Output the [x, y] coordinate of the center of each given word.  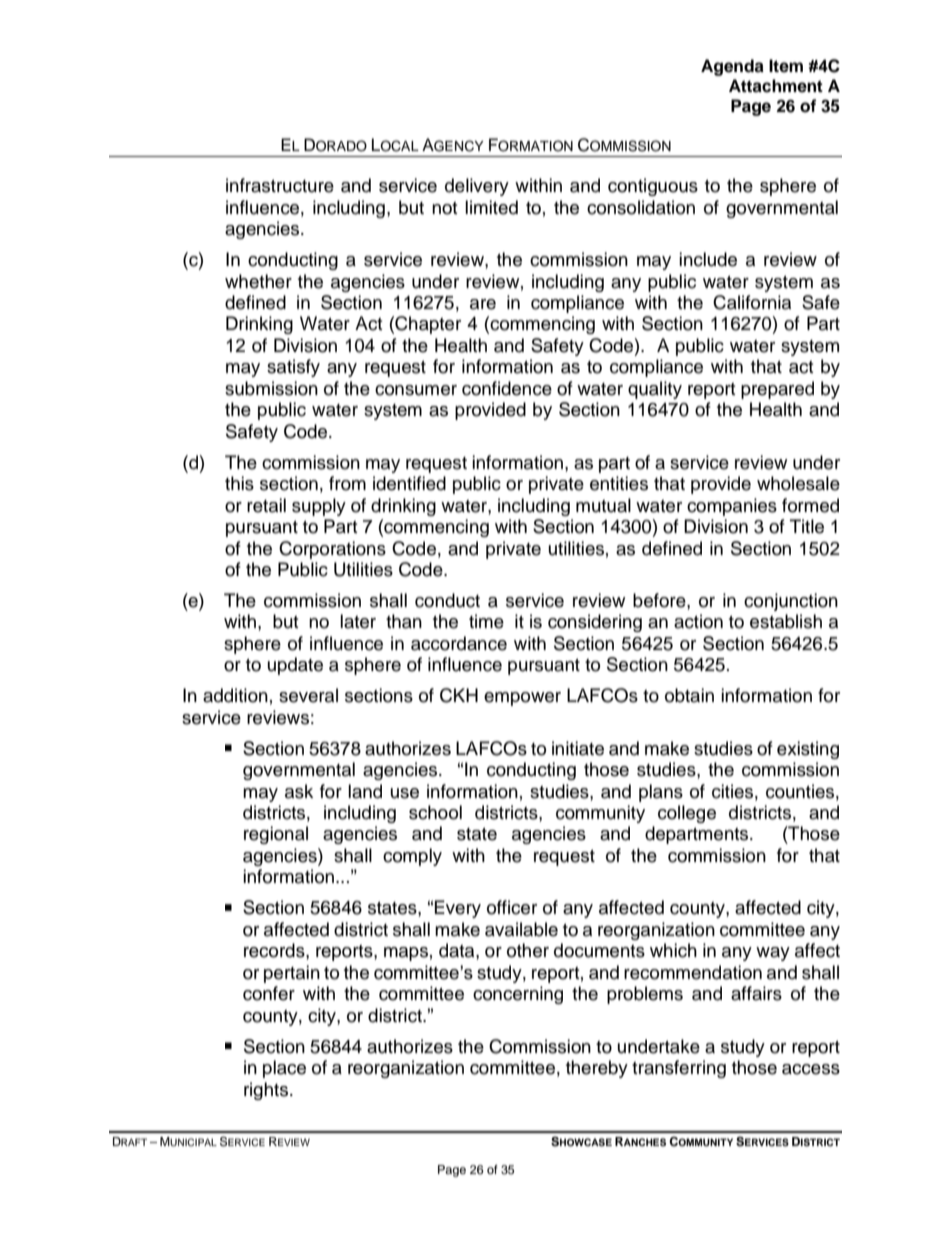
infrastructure [280, 185]
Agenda [732, 67]
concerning [518, 995]
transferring [679, 1069]
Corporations [332, 550]
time [486, 621]
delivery [477, 187]
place [284, 1069]
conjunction [791, 602]
